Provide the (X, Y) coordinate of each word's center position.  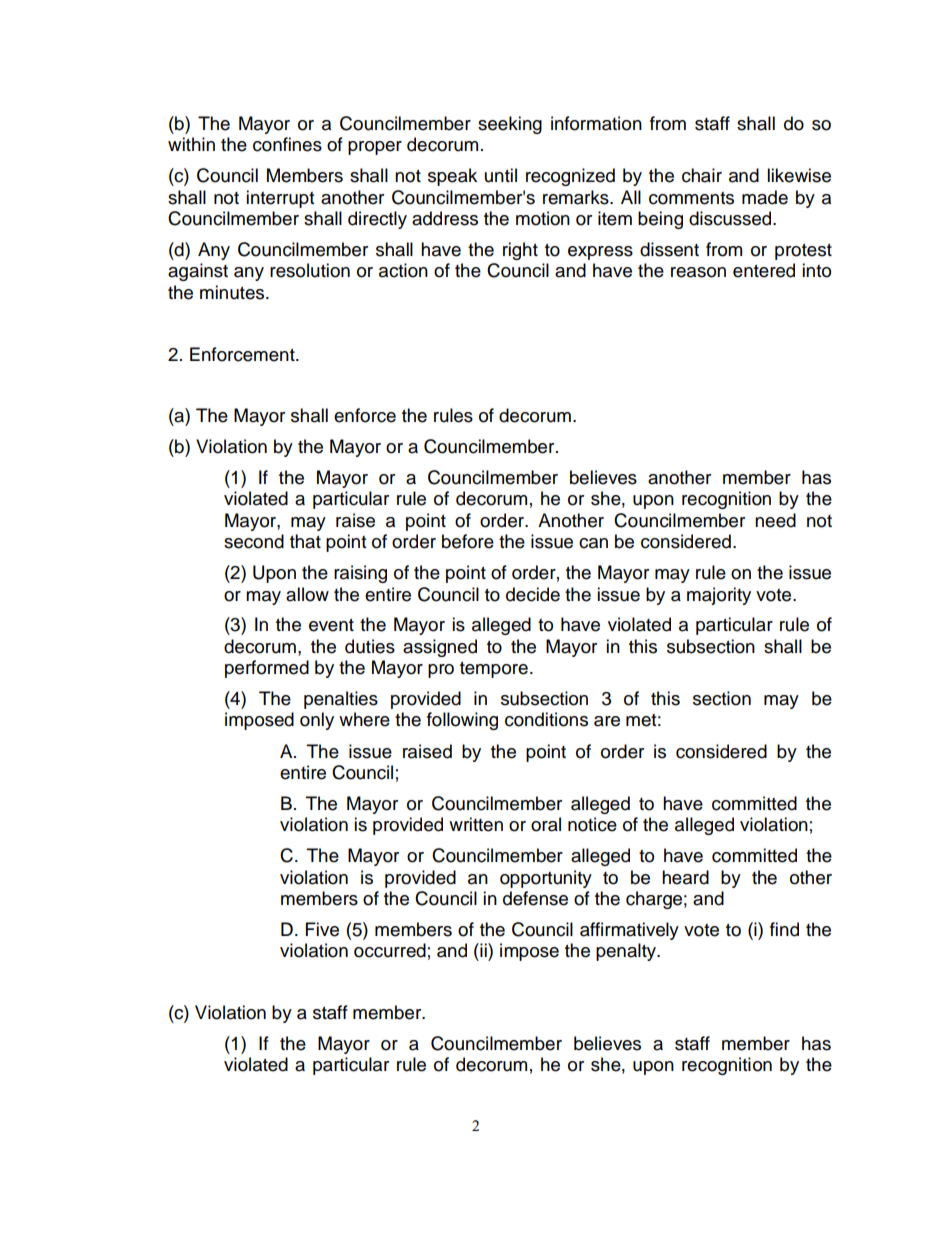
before (468, 541)
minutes (233, 292)
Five (322, 929)
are (607, 721)
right (520, 251)
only (317, 721)
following (462, 721)
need (775, 520)
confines (287, 144)
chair (702, 175)
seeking (510, 125)
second (254, 541)
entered (764, 270)
